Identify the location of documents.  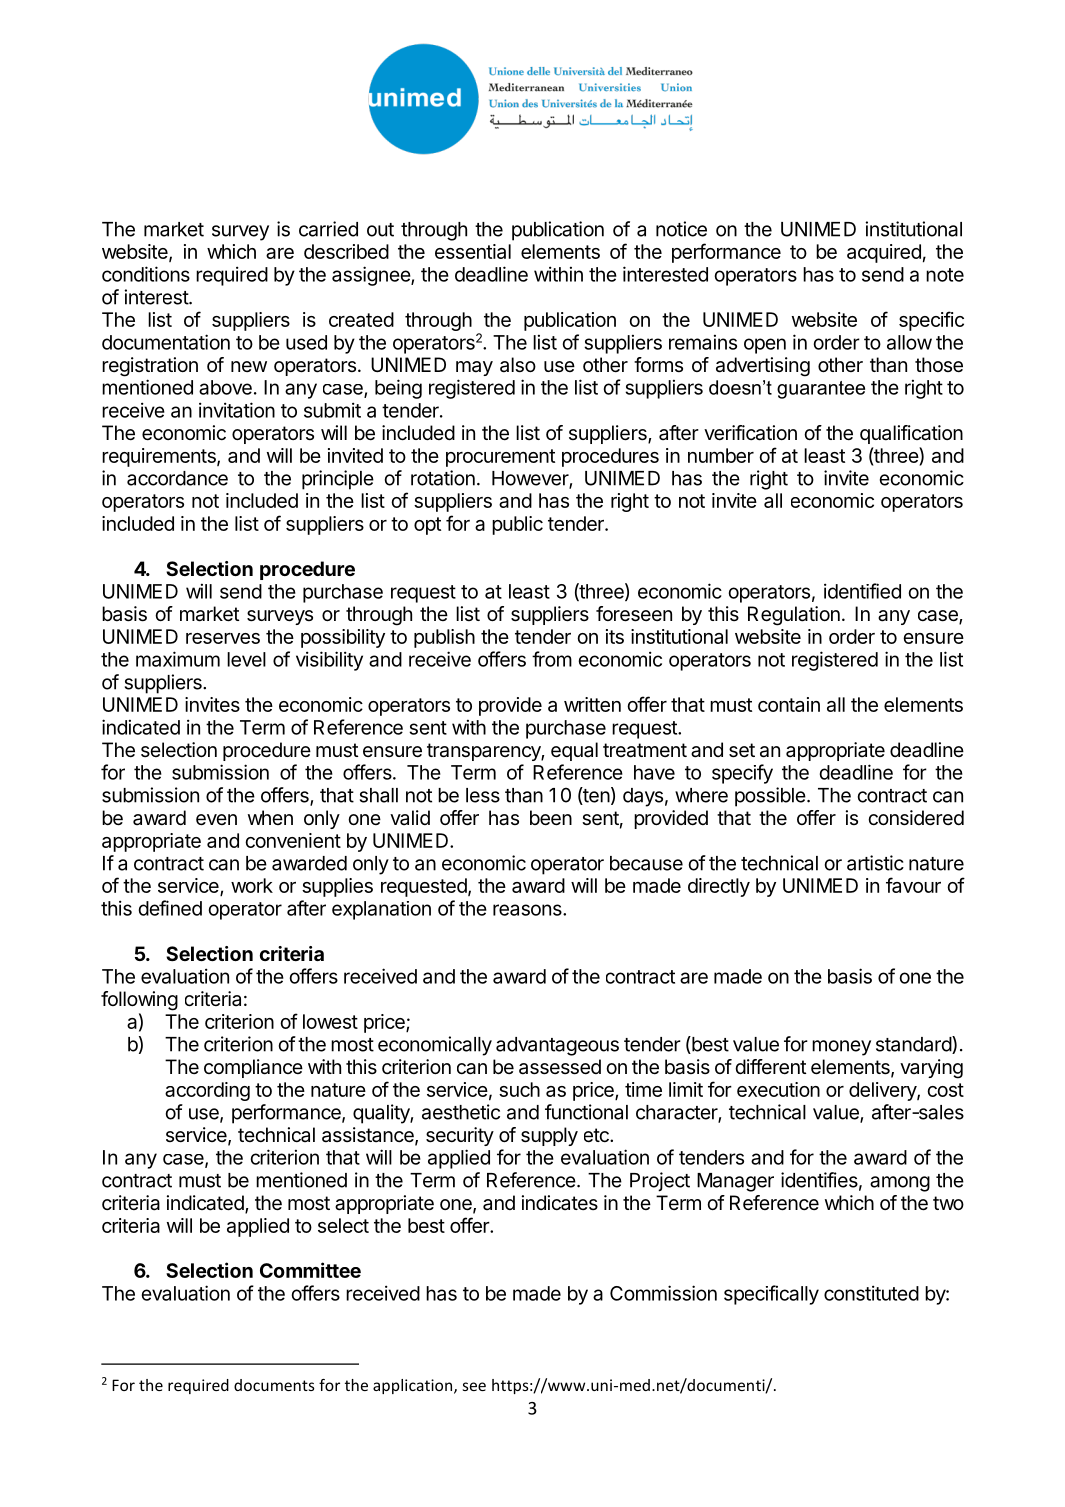
(274, 1385).
